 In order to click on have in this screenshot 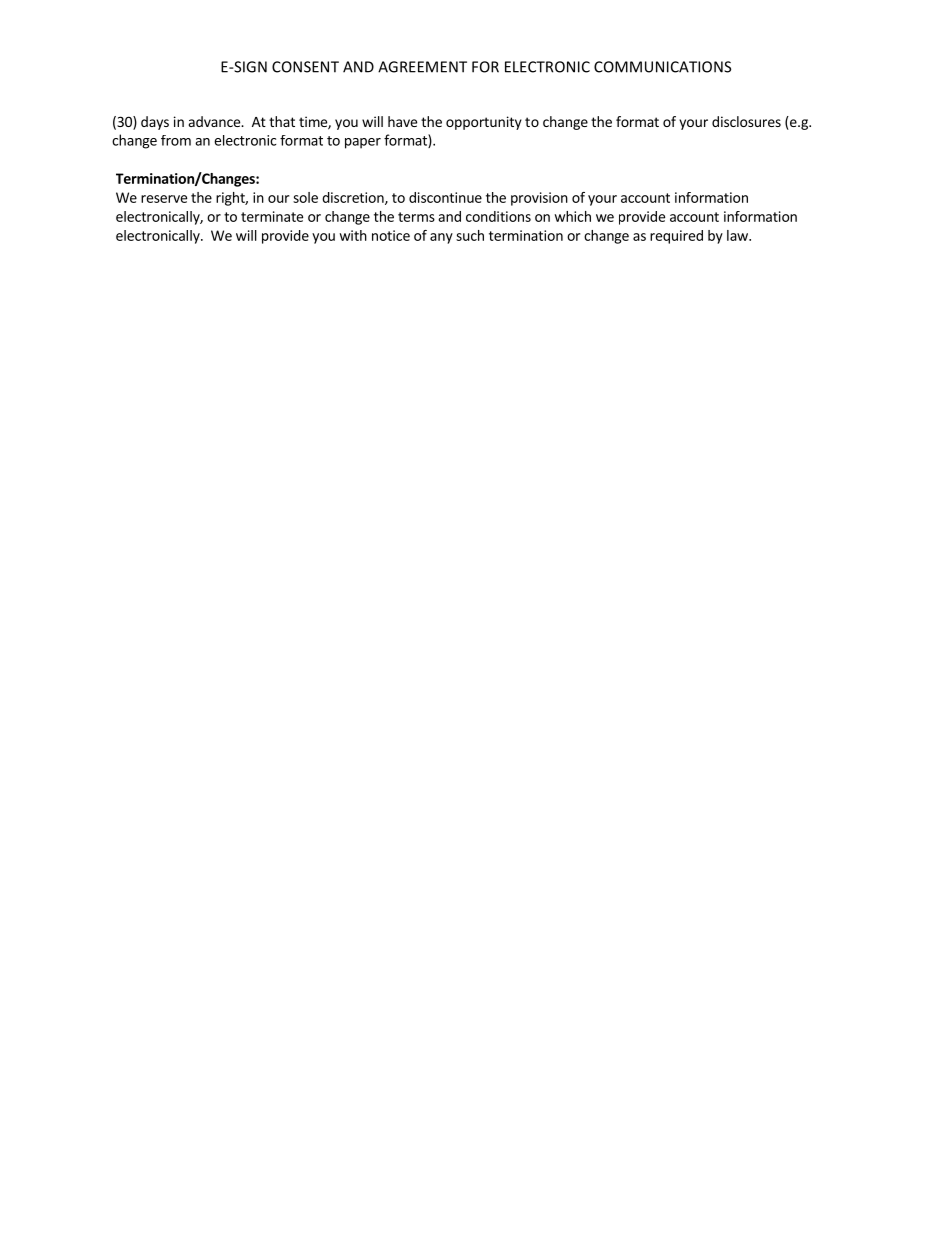, I will do `click(402, 121)`.
